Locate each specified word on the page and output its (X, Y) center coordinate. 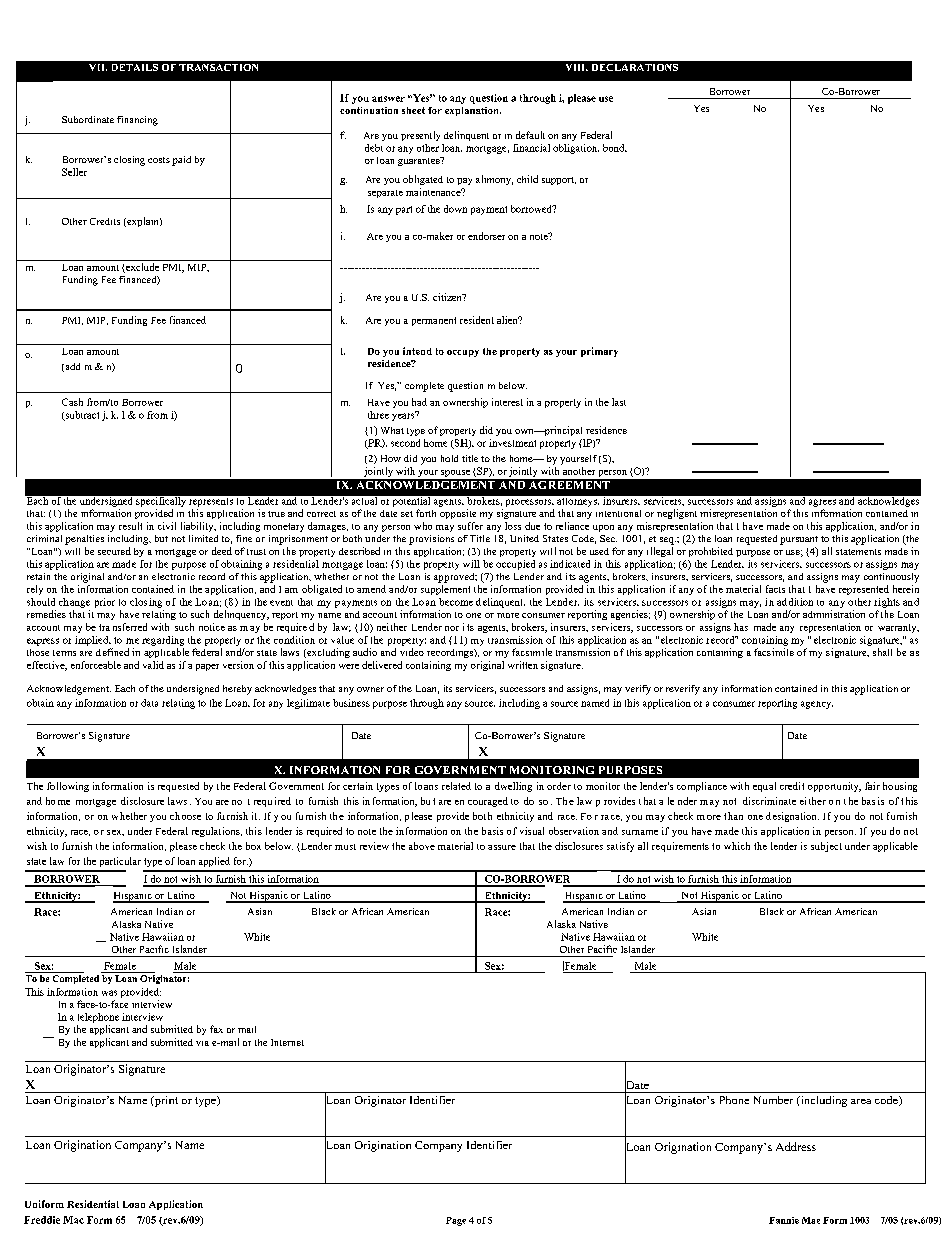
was (109, 993)
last (619, 402)
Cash (72, 402)
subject (826, 847)
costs (159, 160)
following (68, 787)
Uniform (44, 1204)
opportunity (834, 787)
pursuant (799, 540)
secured (114, 551)
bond (615, 148)
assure (502, 847)
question (465, 387)
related (456, 786)
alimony (494, 180)
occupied (515, 565)
